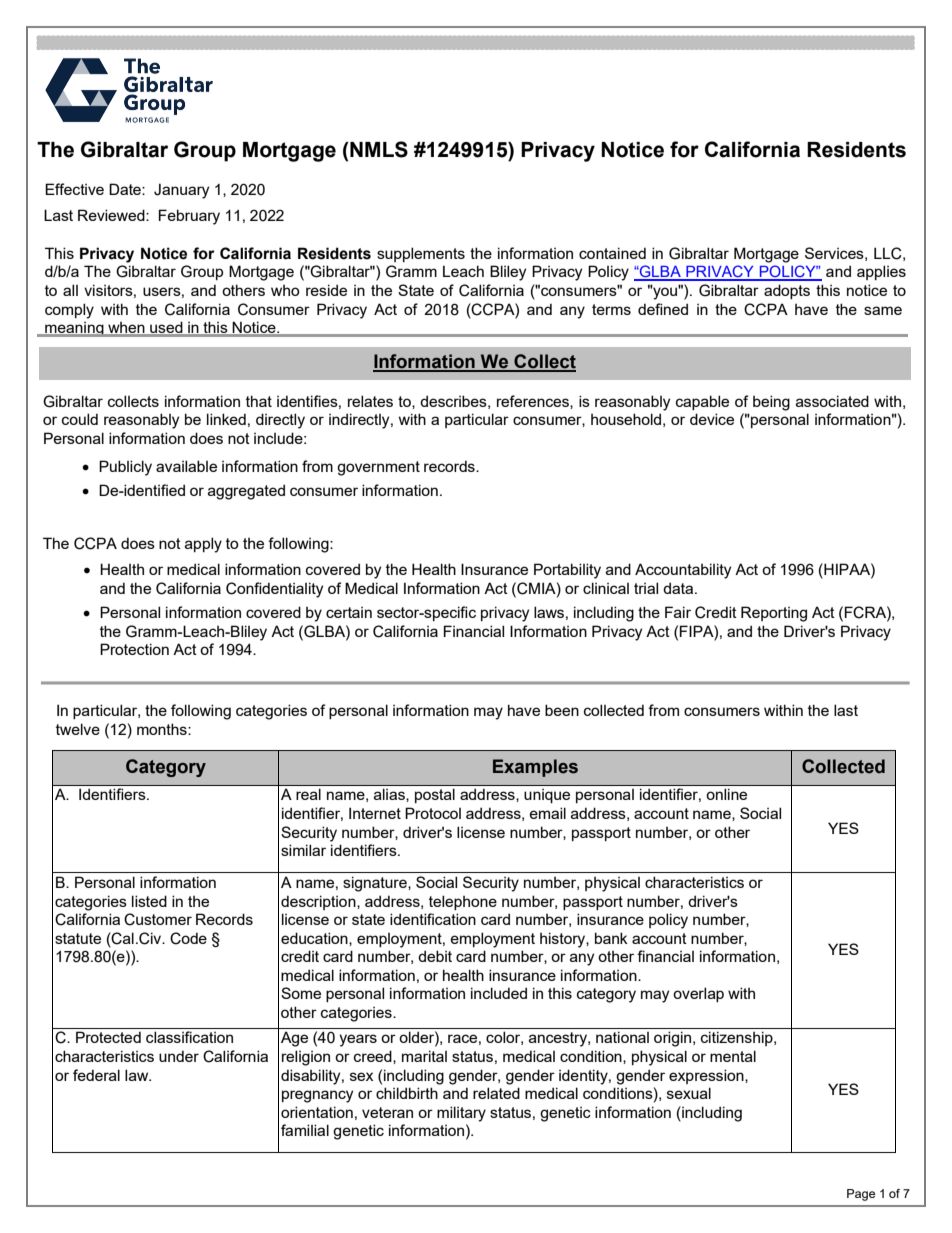 Image resolution: width=952 pixels, height=1233 pixels. What do you see at coordinates (421, 254) in the screenshot?
I see `supplements` at bounding box center [421, 254].
